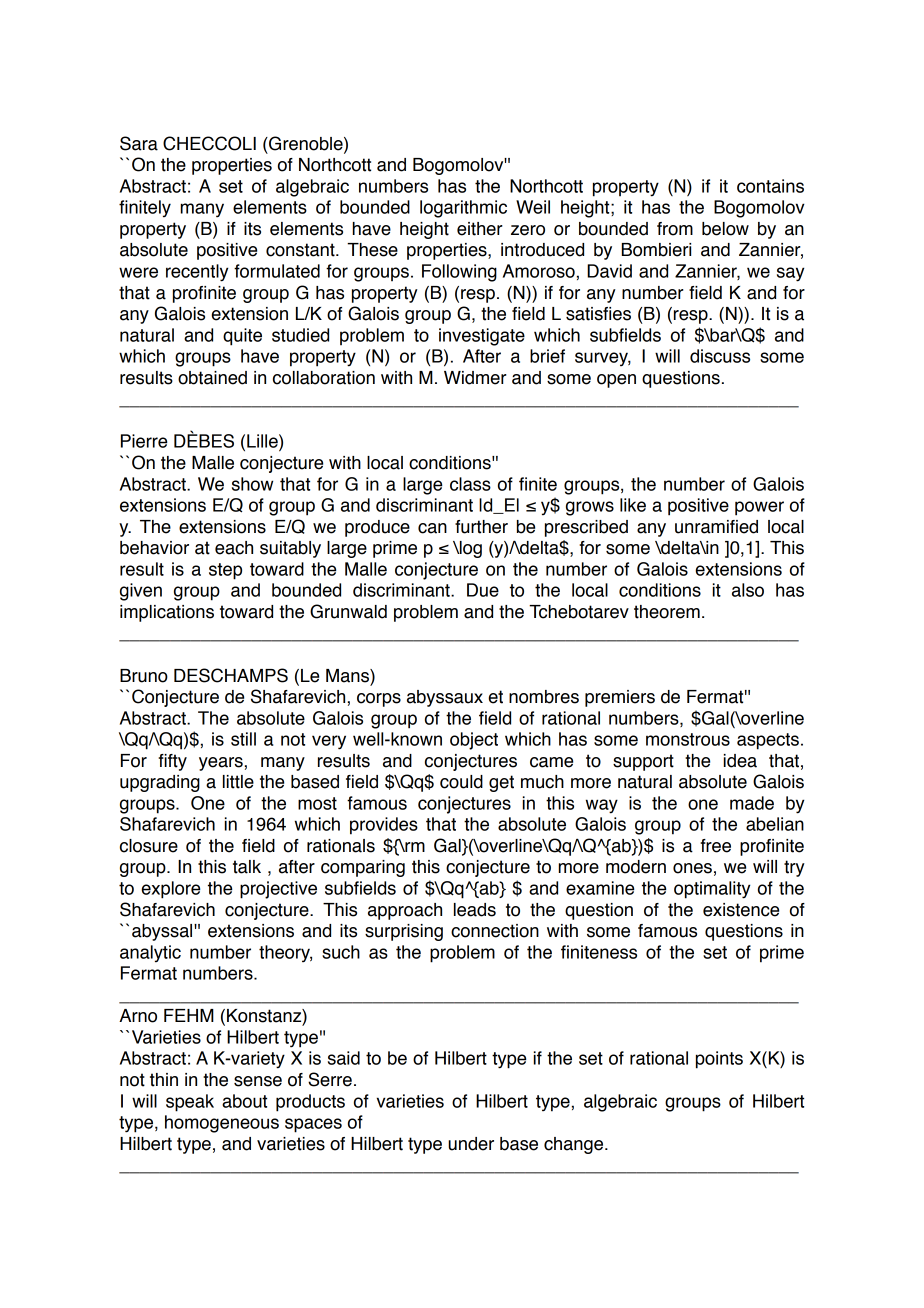  I want to click on contains, so click(770, 186).
